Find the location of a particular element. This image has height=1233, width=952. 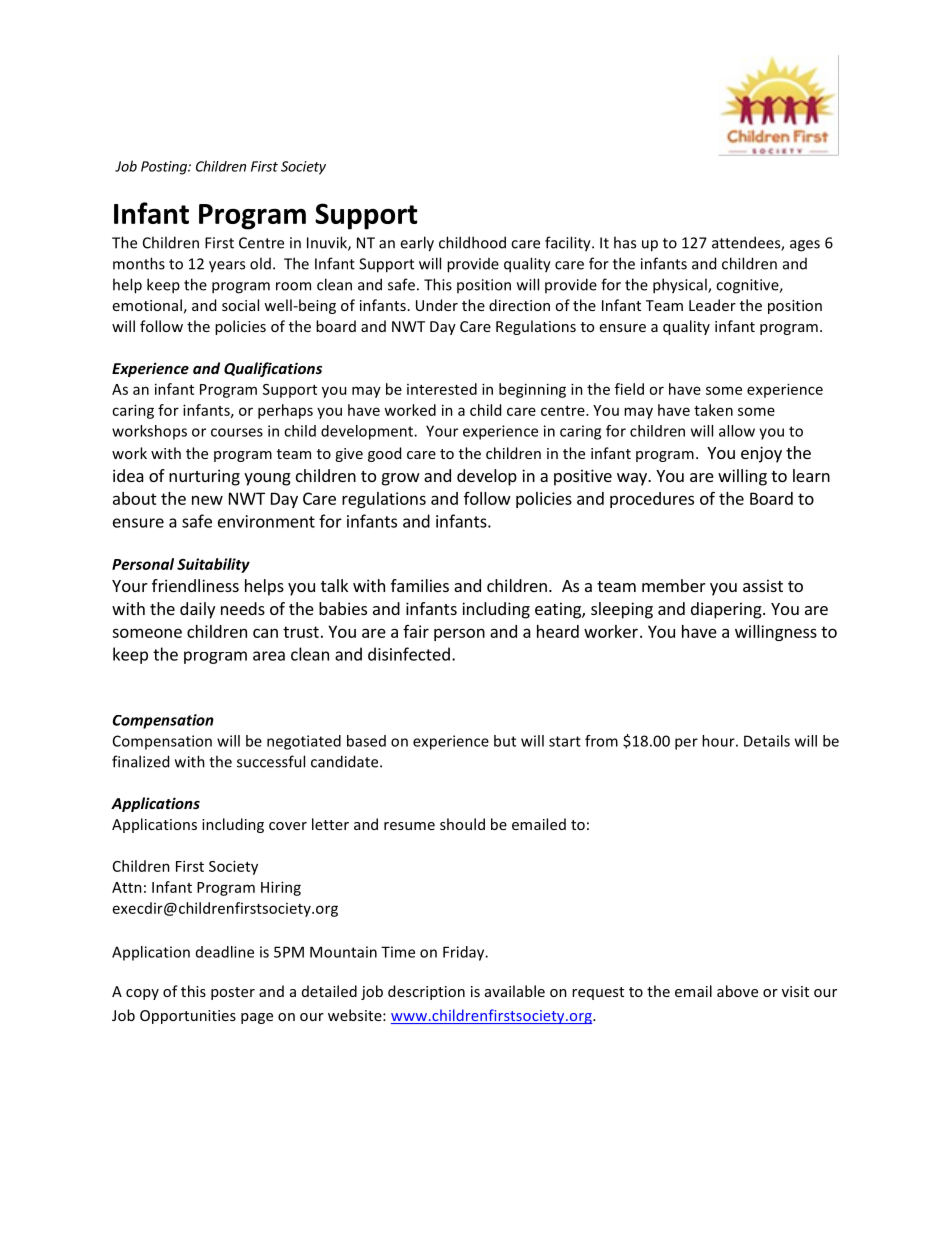

poster is located at coordinates (233, 993).
